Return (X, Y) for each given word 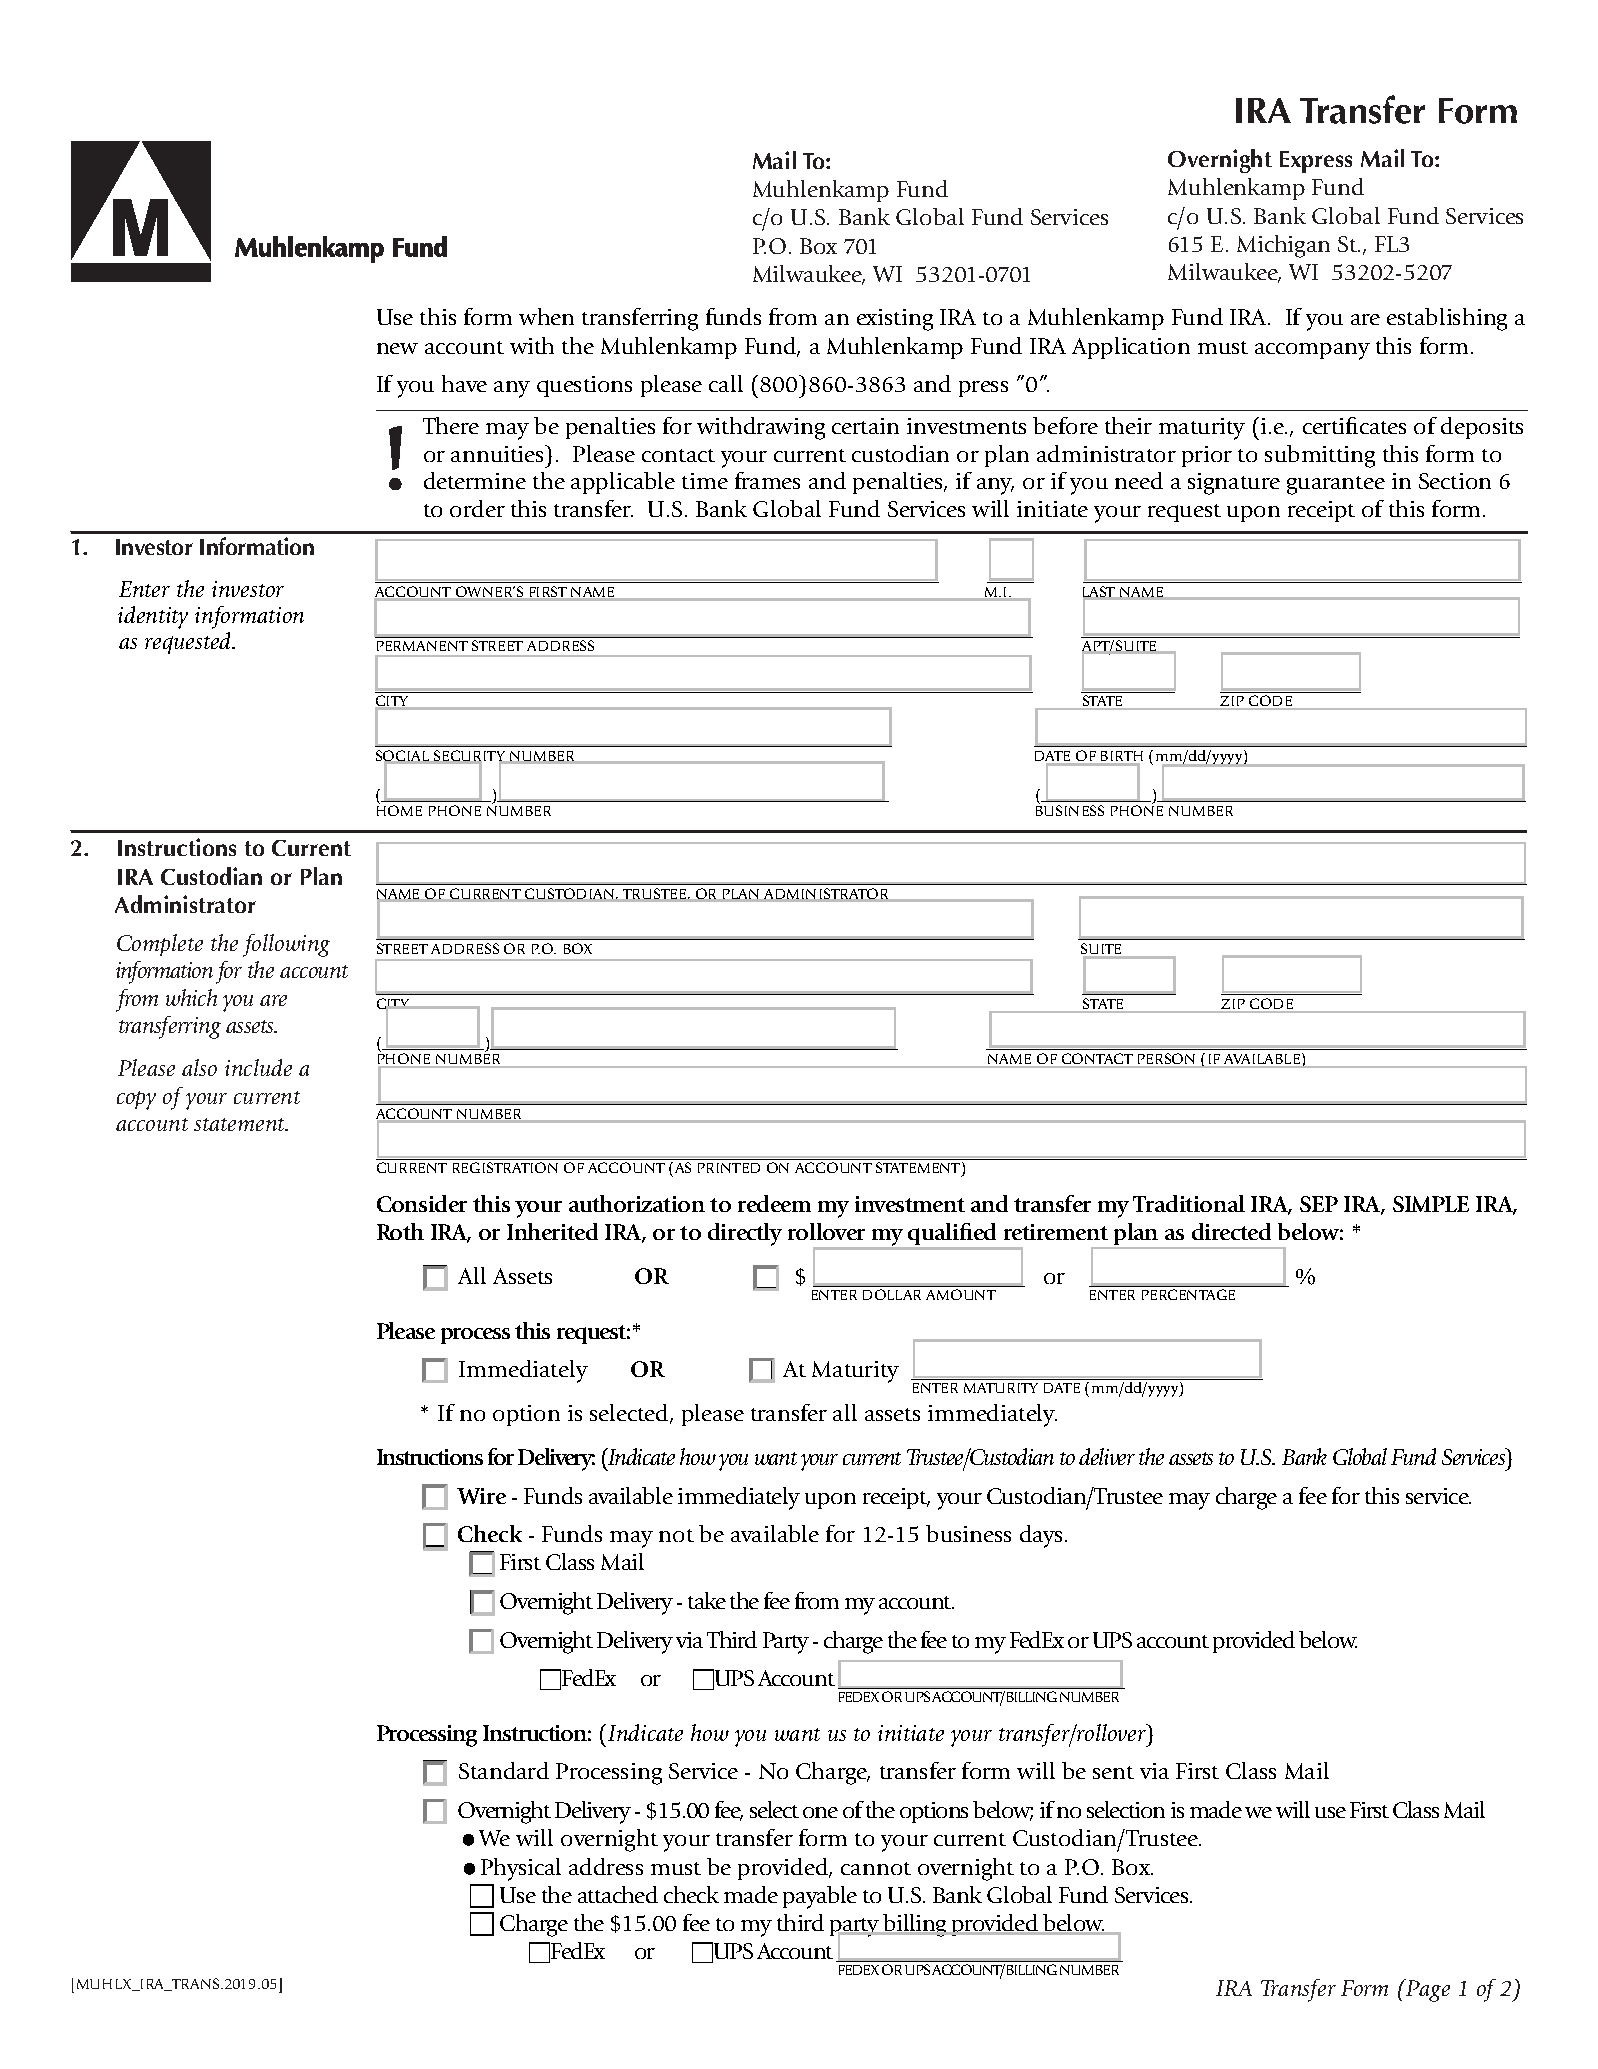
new (397, 348)
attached (618, 1894)
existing (895, 320)
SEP (1319, 1204)
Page (1427, 1990)
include (258, 1067)
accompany (1312, 351)
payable (820, 1897)
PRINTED (729, 1168)
